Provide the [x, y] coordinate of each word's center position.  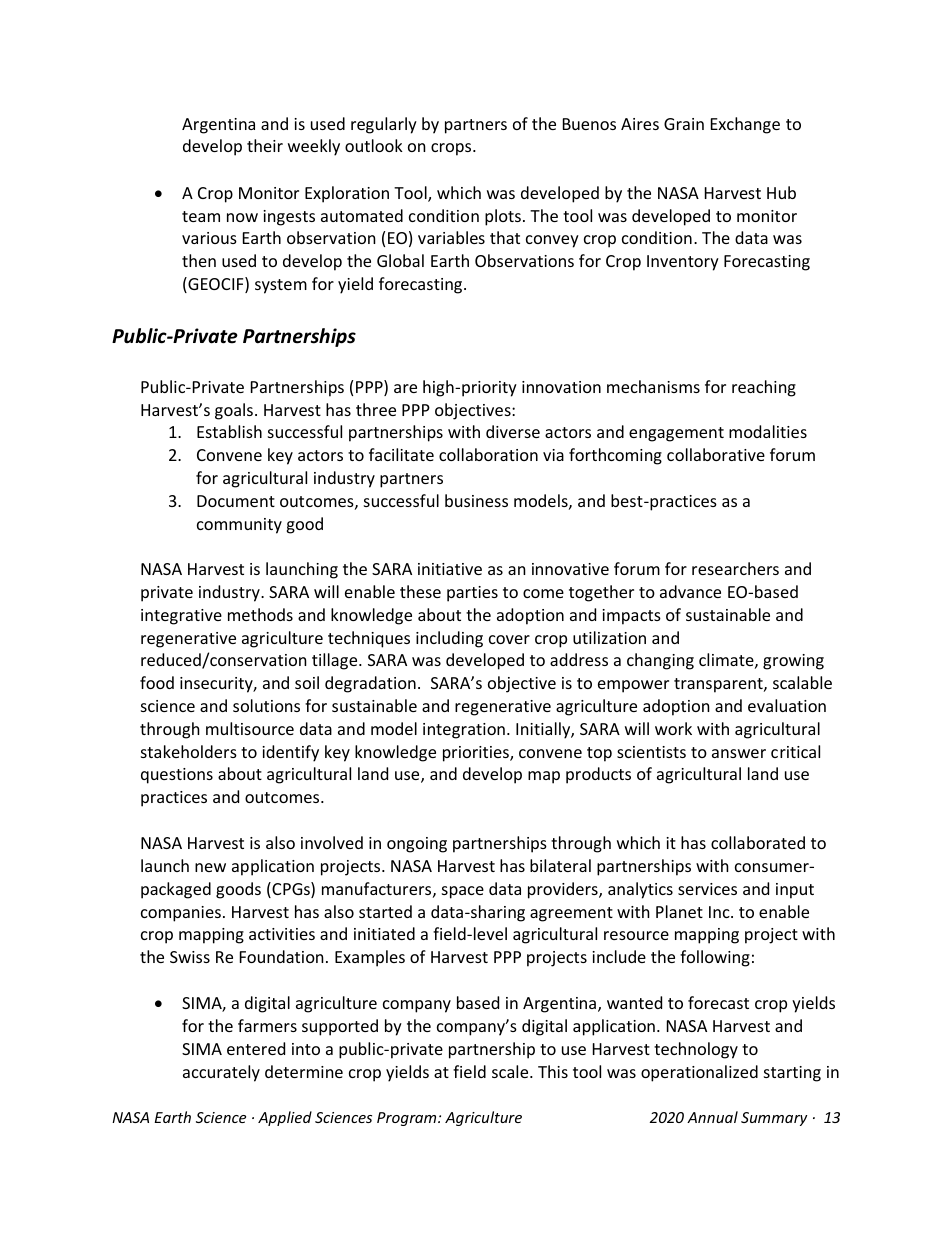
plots [503, 217]
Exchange [745, 125]
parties [472, 594]
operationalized [699, 1073]
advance [690, 591]
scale [511, 1071]
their [265, 145]
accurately [221, 1073]
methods [260, 614]
